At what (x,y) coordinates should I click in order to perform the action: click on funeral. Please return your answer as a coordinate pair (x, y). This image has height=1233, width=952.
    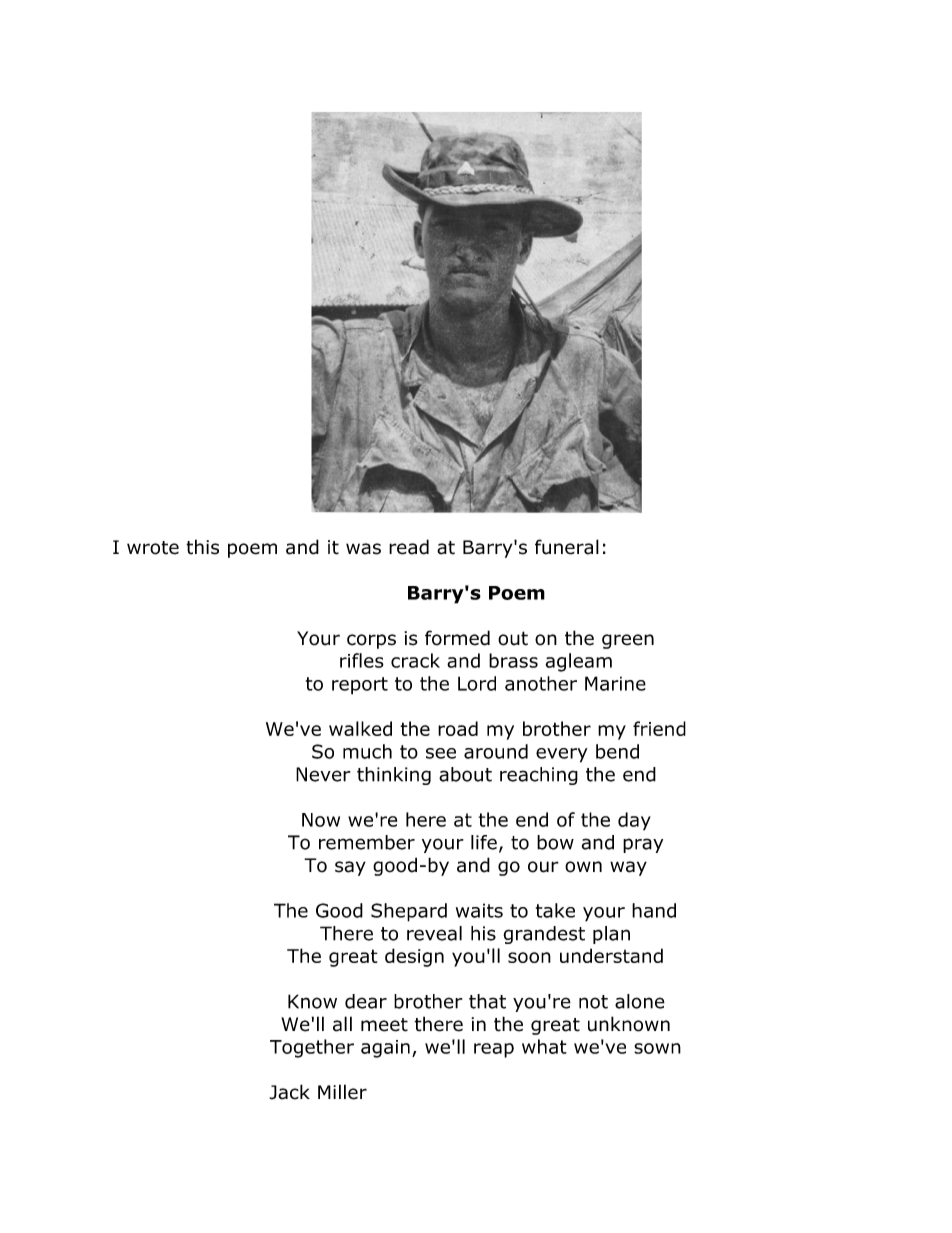
    Looking at the image, I should click on (567, 547).
